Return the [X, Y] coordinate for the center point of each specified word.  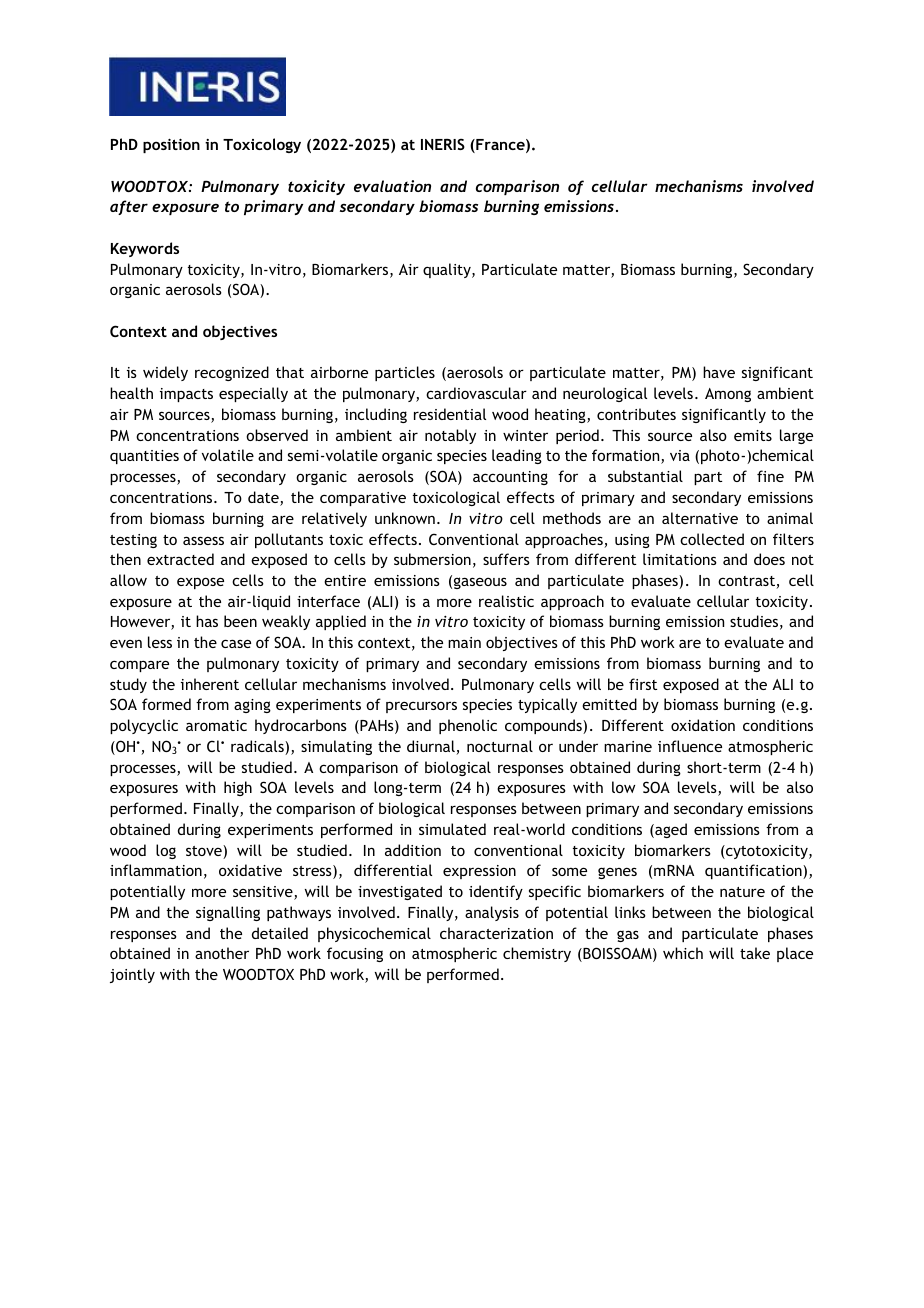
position [171, 146]
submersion [432, 559]
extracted [180, 559]
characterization [496, 933]
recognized [232, 373]
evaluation [392, 186]
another [222, 953]
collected [712, 539]
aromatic [216, 725]
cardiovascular [476, 393]
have [719, 372]
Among [728, 395]
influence [690, 746]
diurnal [432, 747]
